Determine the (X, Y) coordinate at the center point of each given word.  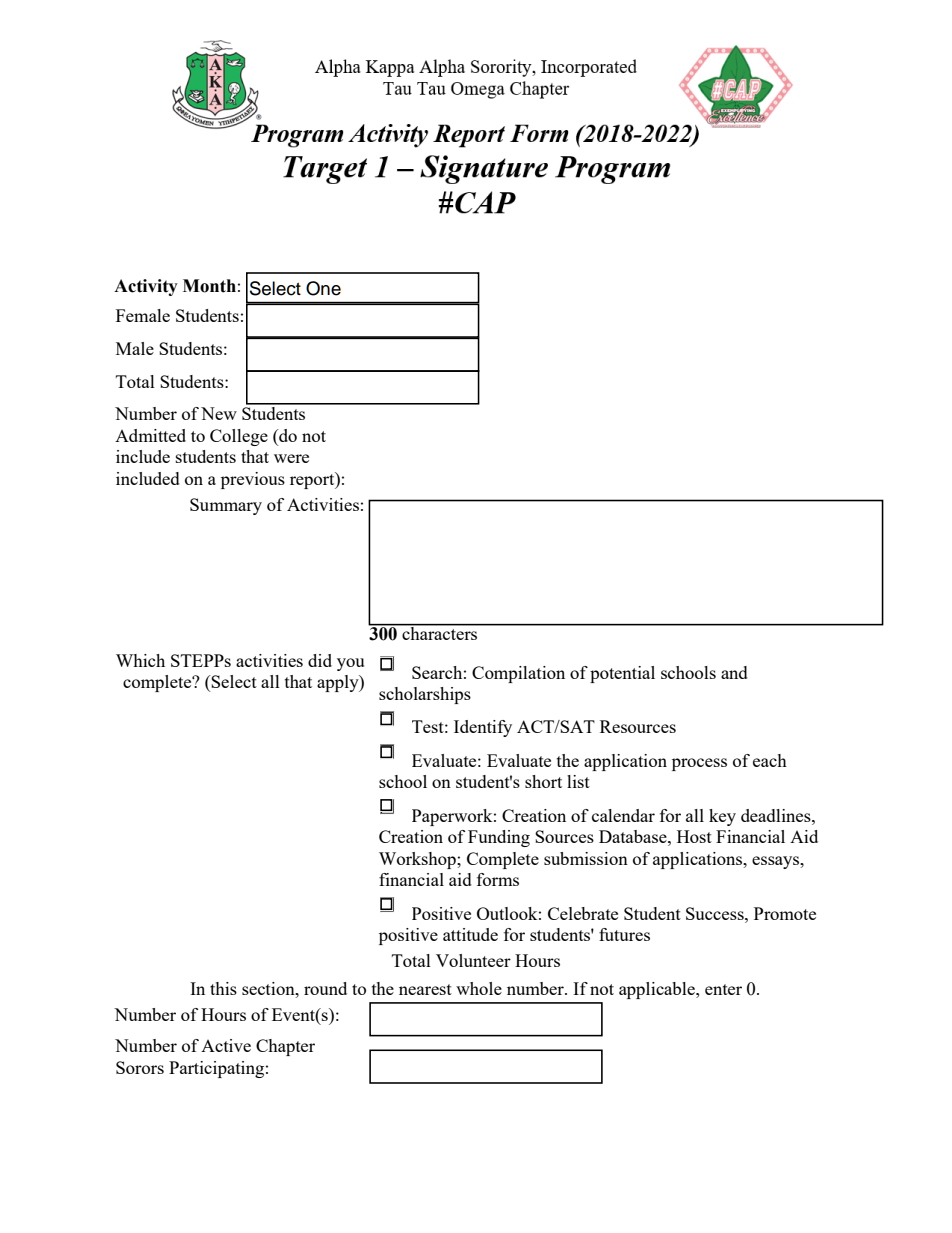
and (734, 672)
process (699, 764)
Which (140, 660)
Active (226, 1045)
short (543, 781)
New (219, 413)
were (291, 458)
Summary (226, 506)
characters (440, 632)
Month (209, 286)
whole (479, 988)
